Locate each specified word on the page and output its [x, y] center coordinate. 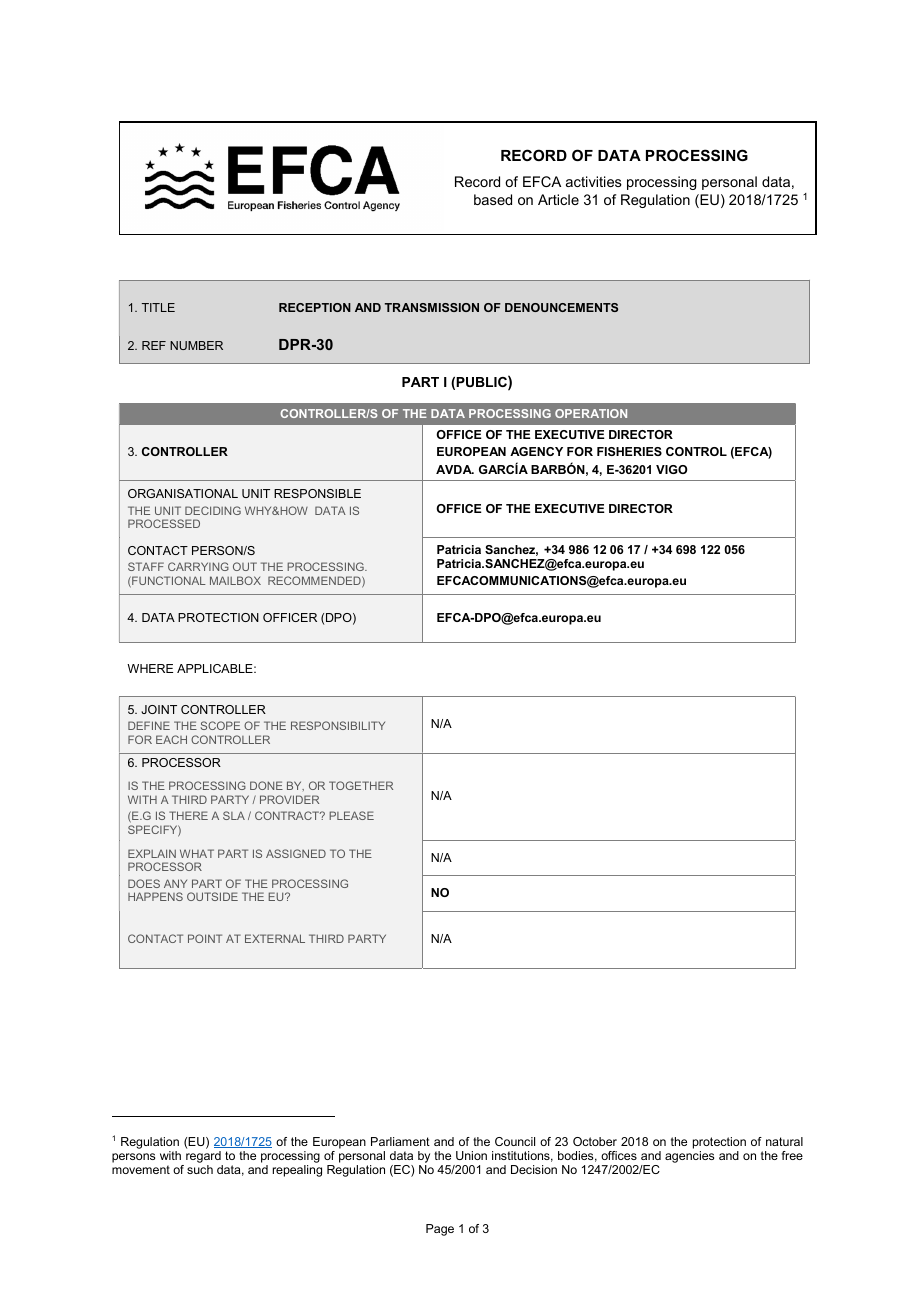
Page [440, 1230]
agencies [689, 1157]
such [200, 1169]
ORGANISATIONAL [183, 493]
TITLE [158, 307]
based [493, 199]
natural [784, 1141]
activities [594, 181]
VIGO [672, 469]
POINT [205, 938]
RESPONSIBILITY [338, 725]
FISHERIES [629, 451]
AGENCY [536, 451]
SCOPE [220, 725]
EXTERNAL [275, 938]
